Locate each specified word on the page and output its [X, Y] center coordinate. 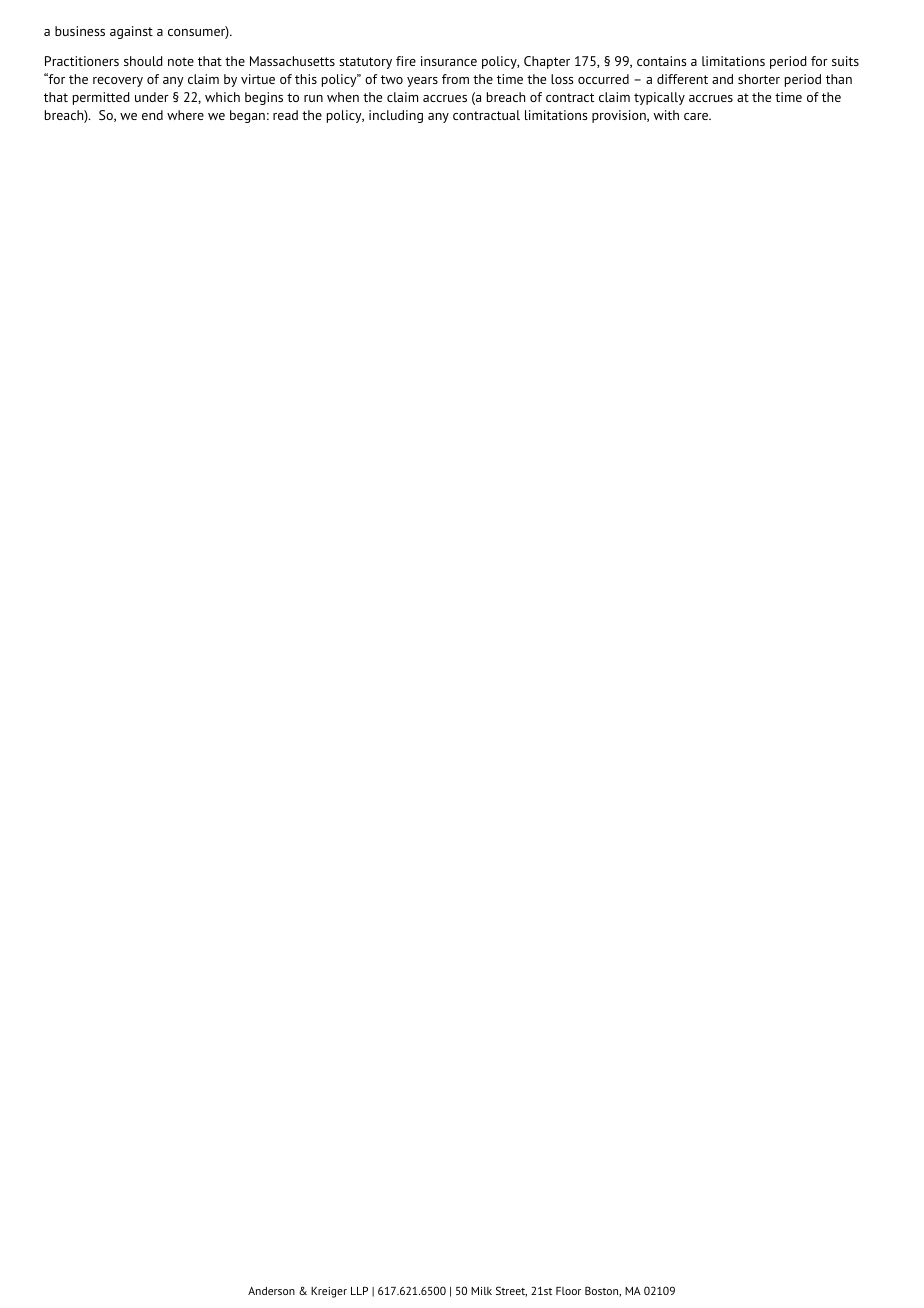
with [666, 115]
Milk [481, 1291]
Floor [568, 1291]
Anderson [271, 1291]
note [181, 61]
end [152, 115]
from [455, 79]
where [185, 115]
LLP [359, 1290]
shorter [759, 79]
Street [511, 1291]
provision [620, 116]
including [396, 116]
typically [659, 98]
